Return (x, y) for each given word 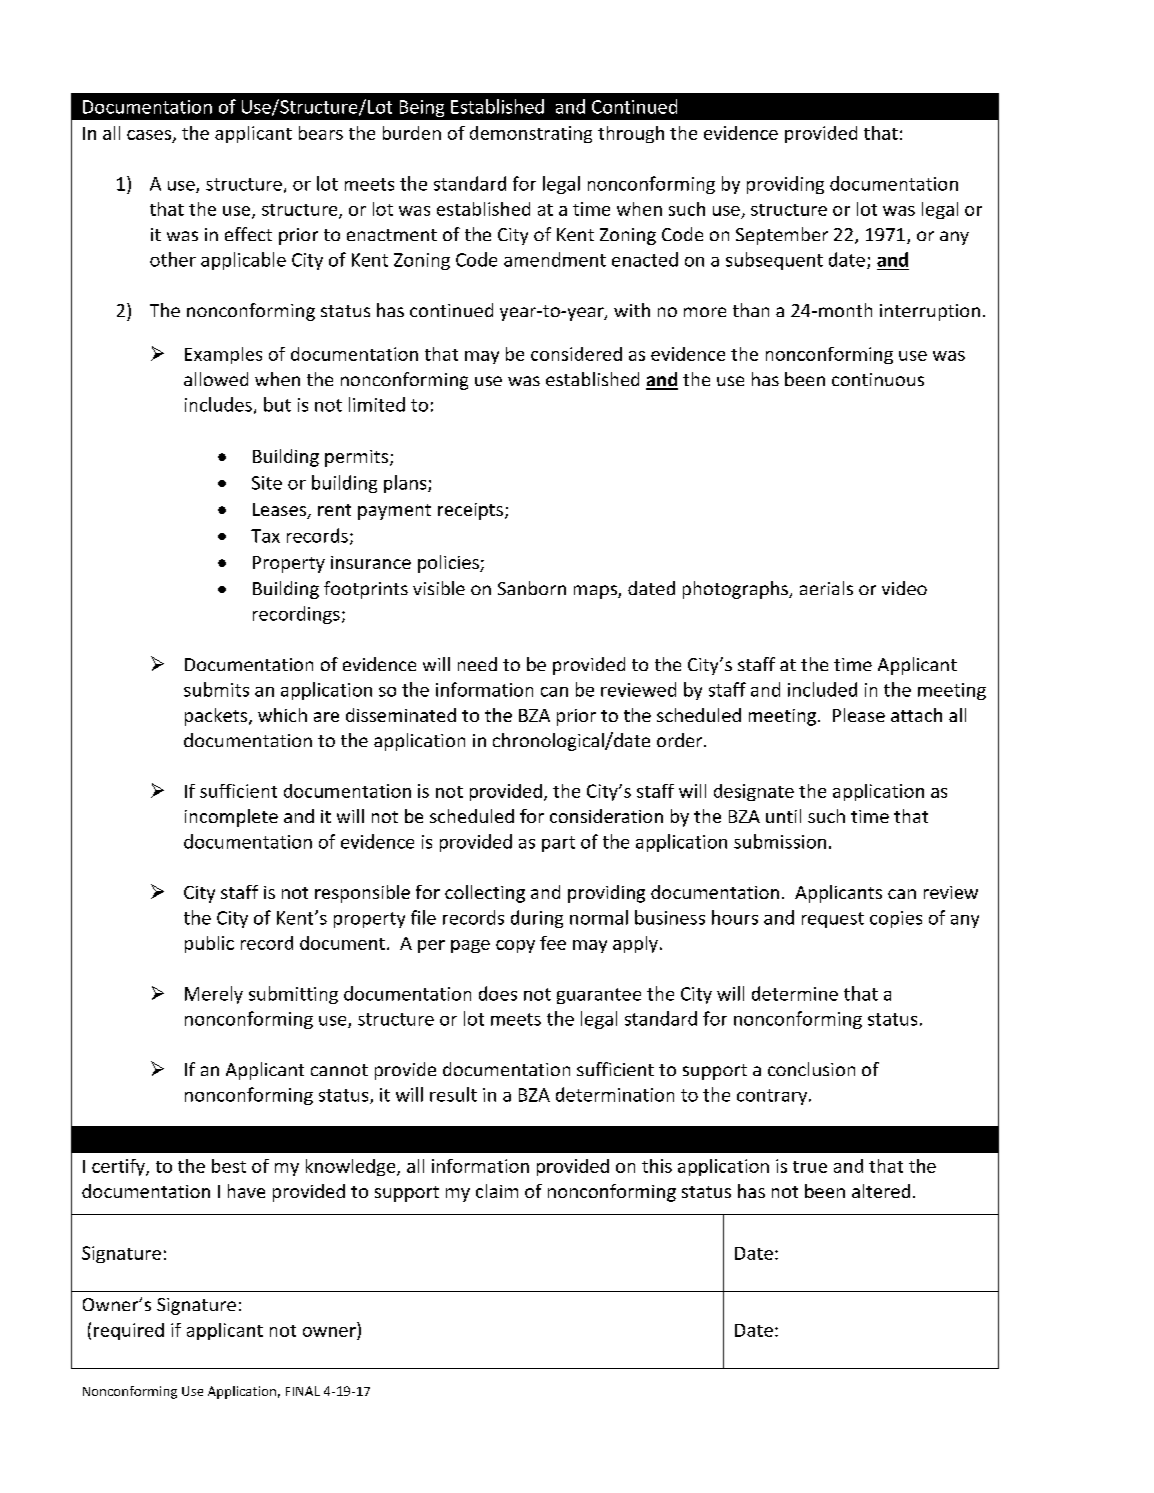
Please (859, 715)
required (129, 1331)
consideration (606, 816)
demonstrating (531, 134)
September (782, 236)
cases (150, 136)
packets (217, 717)
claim (497, 1191)
